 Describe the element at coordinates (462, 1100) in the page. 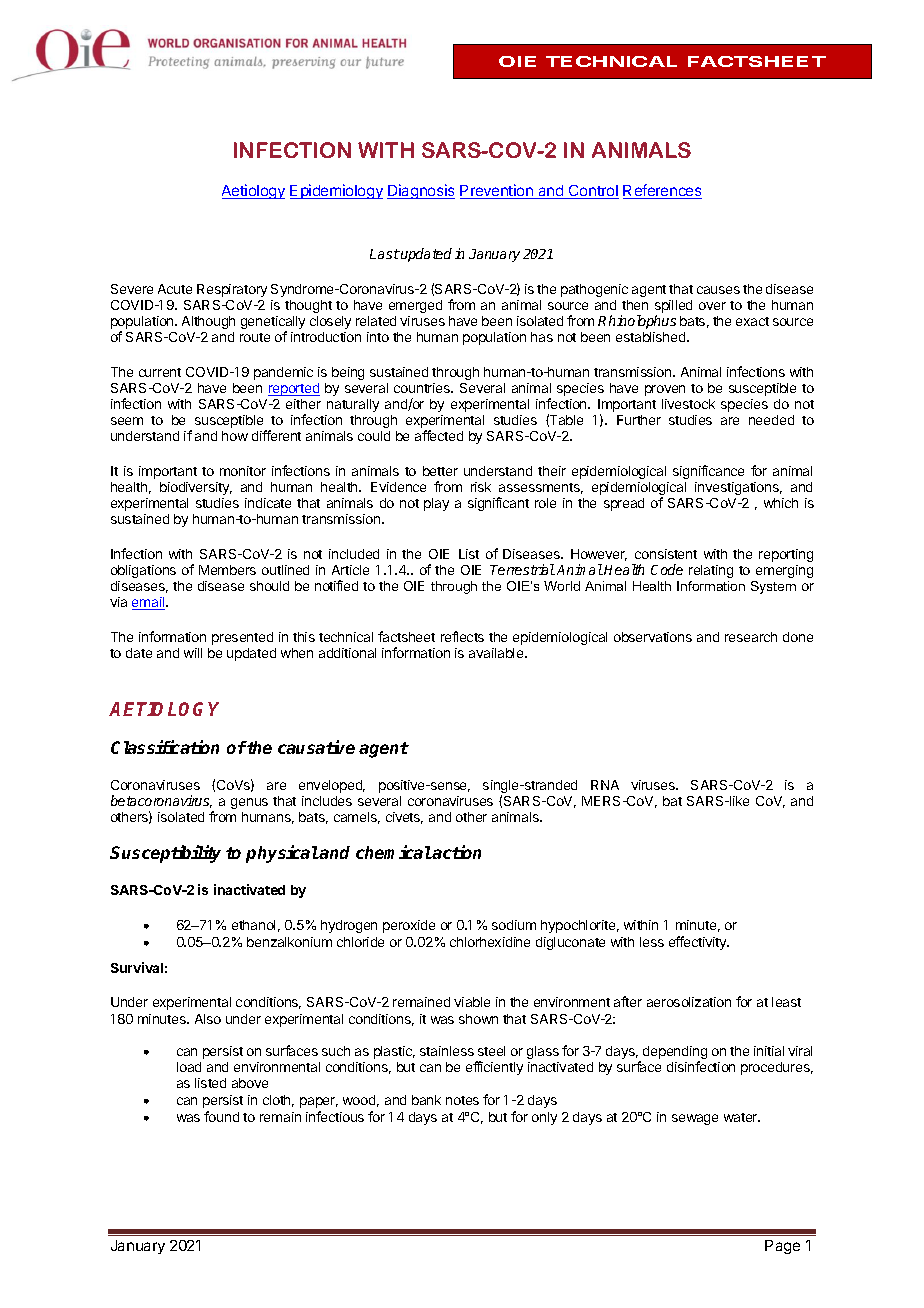

I see `notes` at that location.
